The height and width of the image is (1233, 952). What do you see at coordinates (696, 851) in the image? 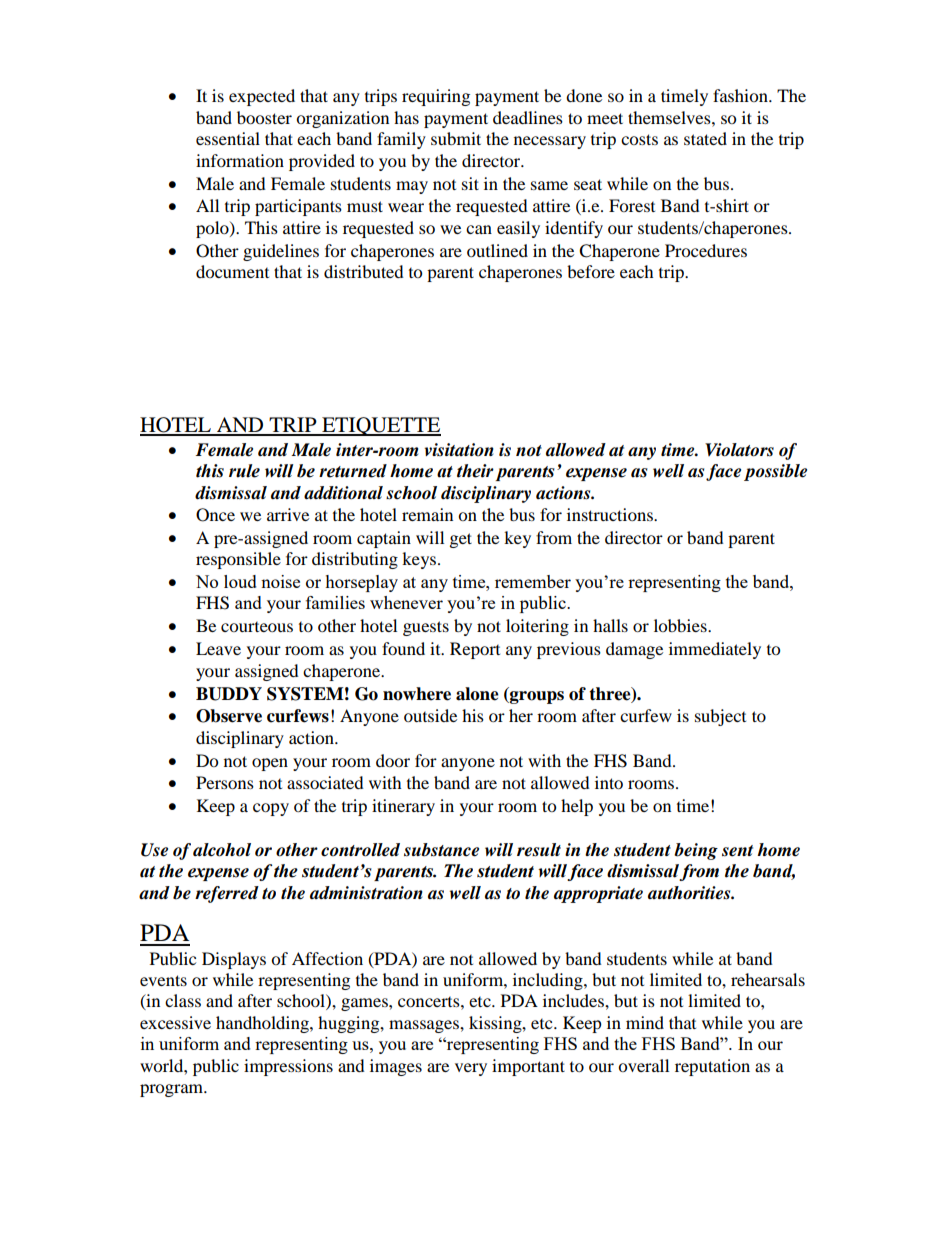
I see `being` at bounding box center [696, 851].
